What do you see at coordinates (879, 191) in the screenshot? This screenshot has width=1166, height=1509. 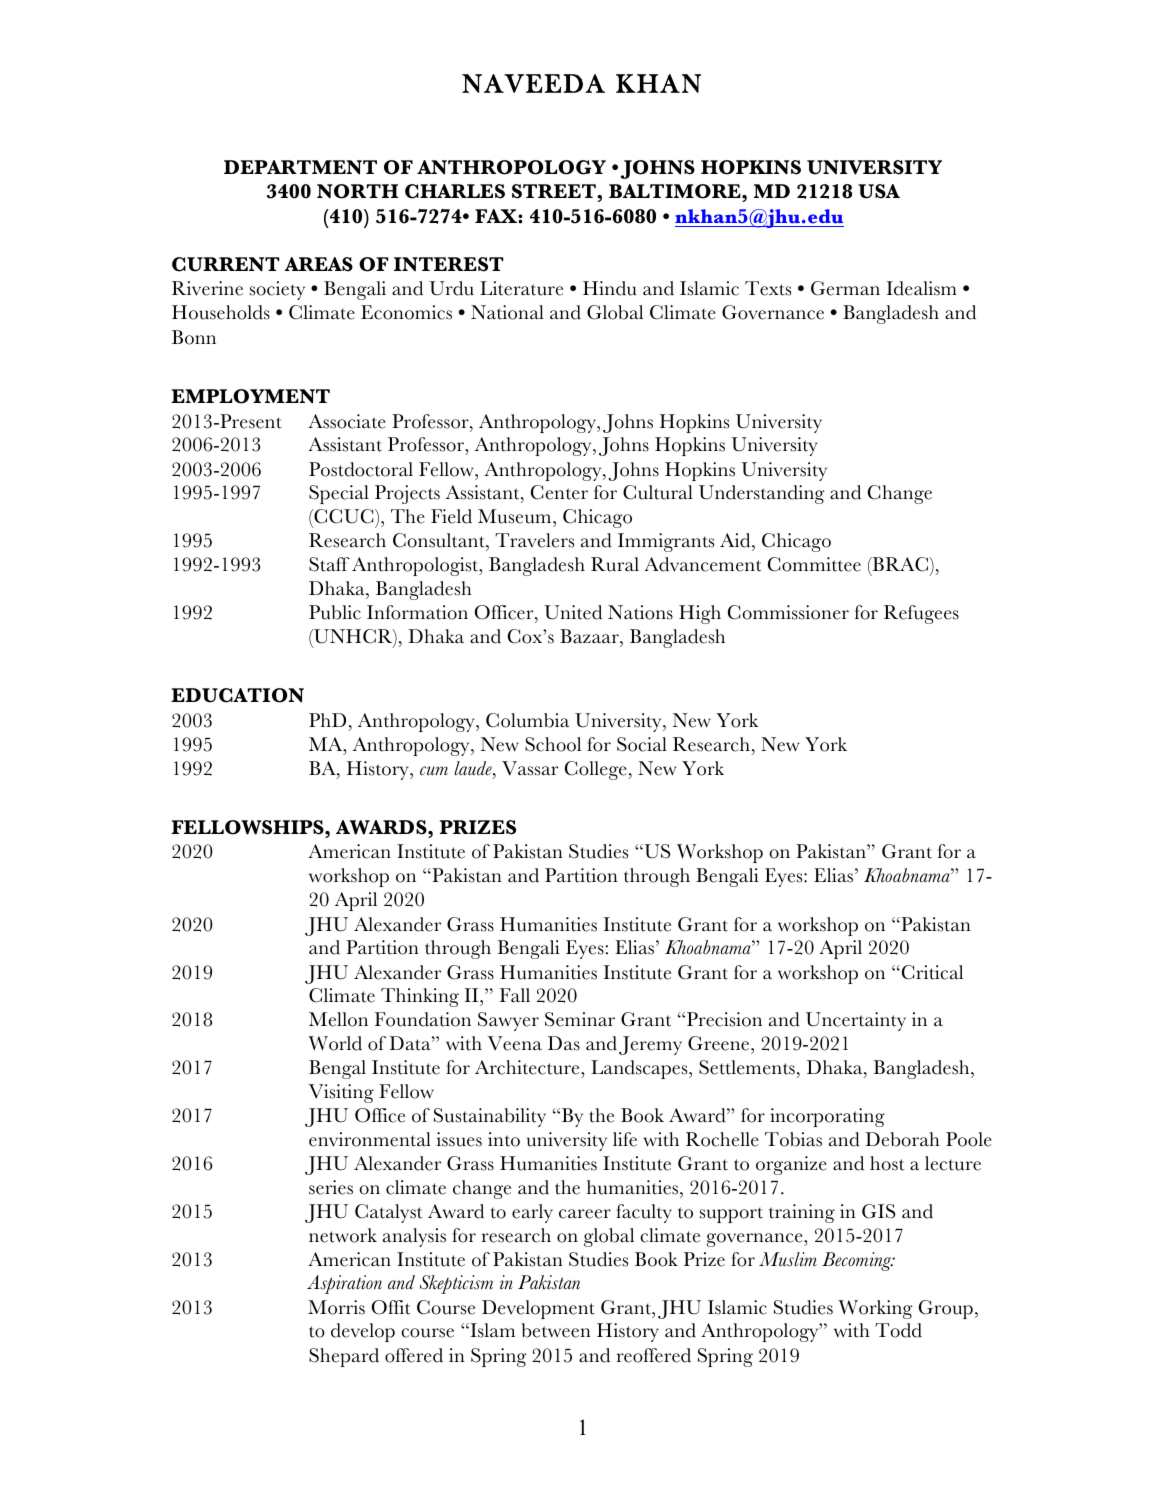 I see `USA` at bounding box center [879, 191].
